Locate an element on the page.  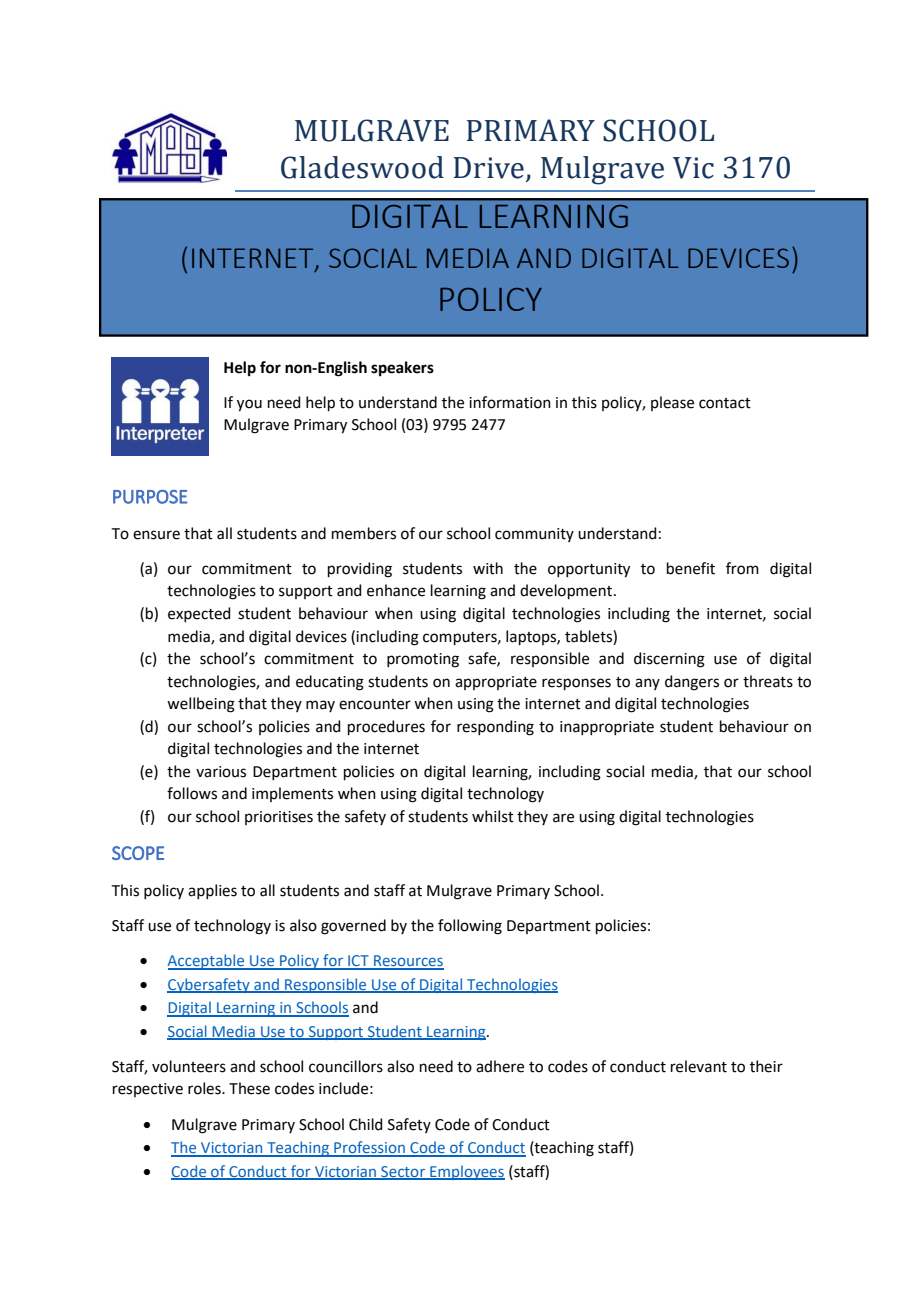
contact is located at coordinates (725, 403).
